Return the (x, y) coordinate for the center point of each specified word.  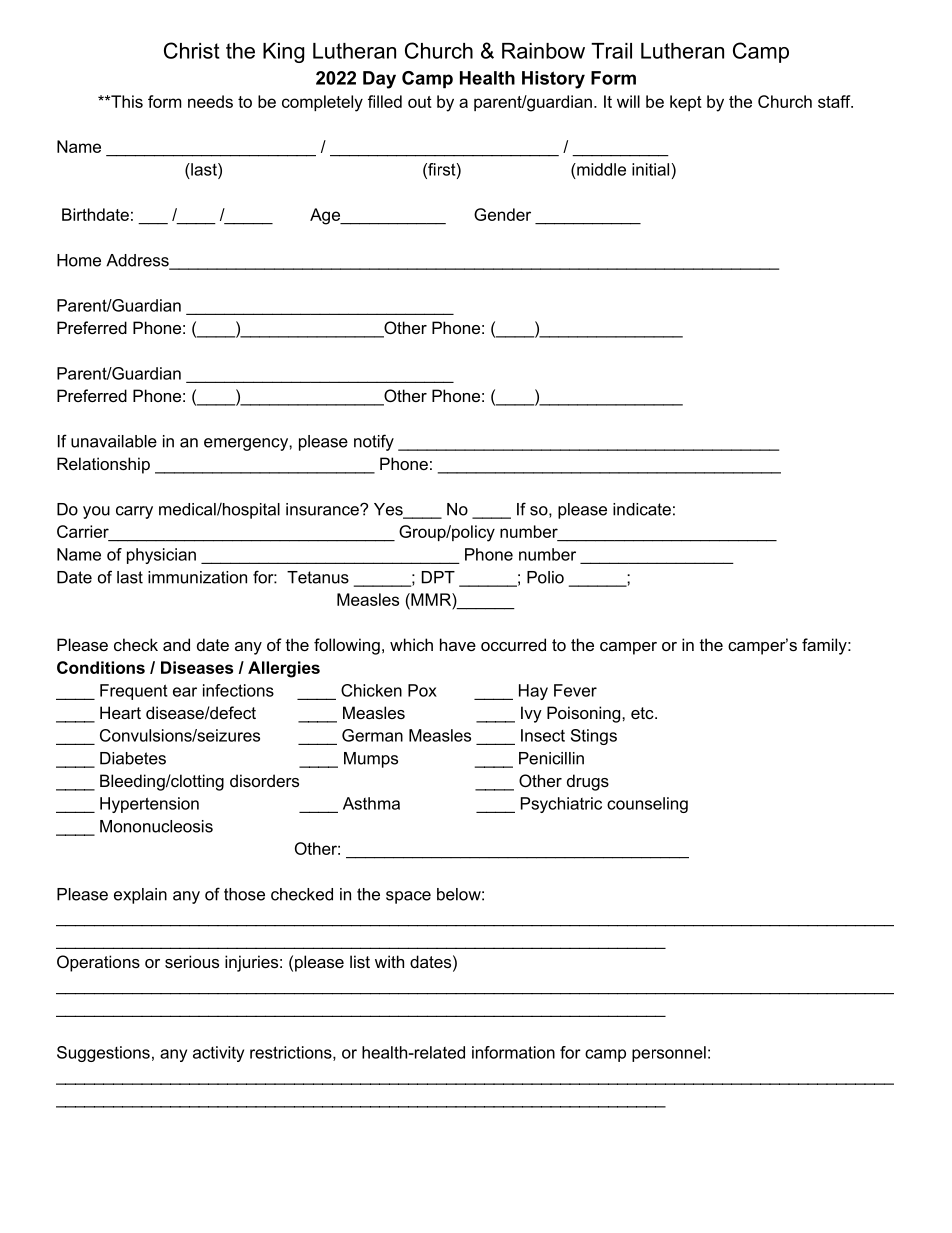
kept (686, 103)
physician (161, 556)
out (420, 102)
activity (218, 1054)
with (389, 961)
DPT (438, 577)
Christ (192, 50)
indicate (642, 509)
